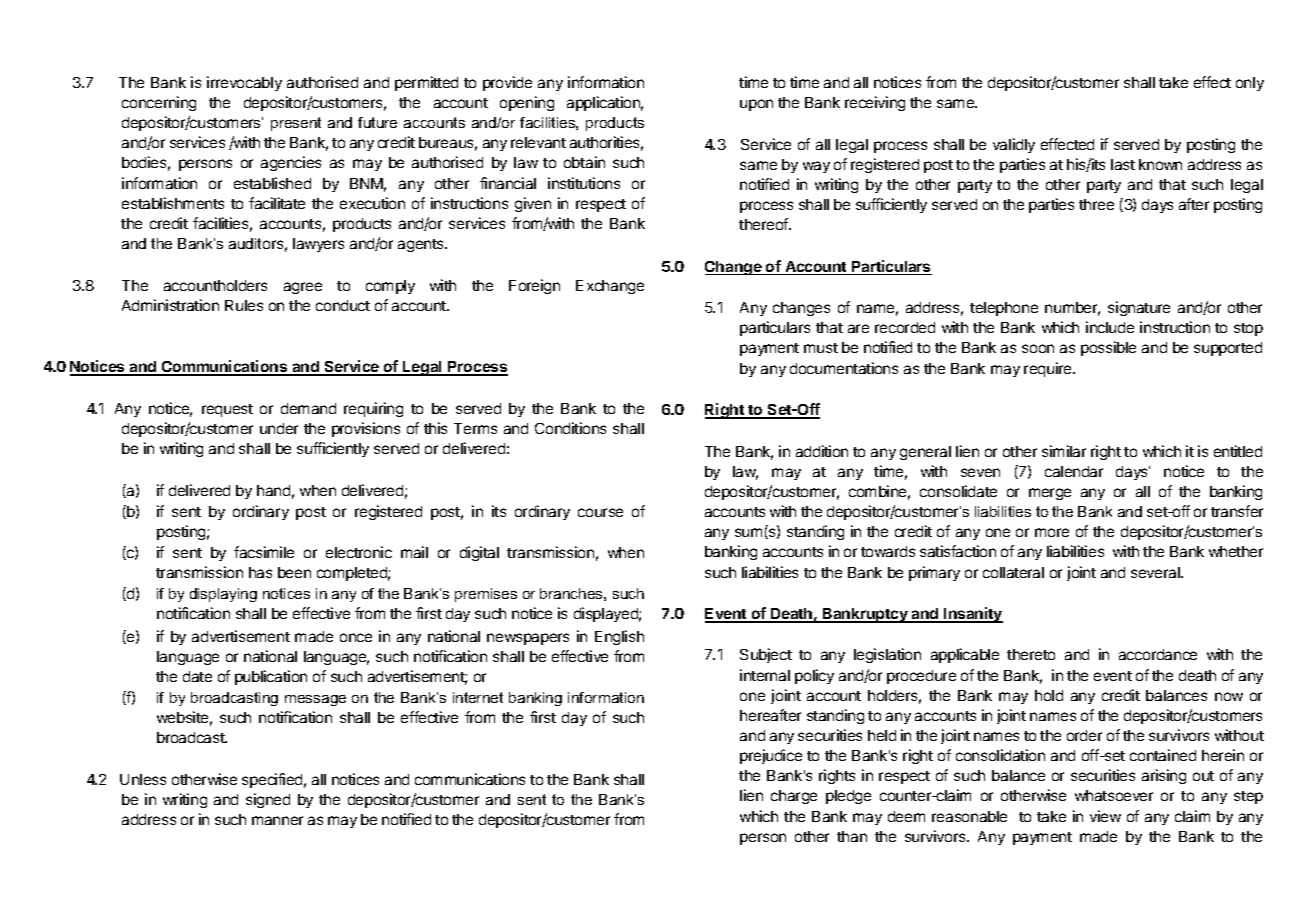  What do you see at coordinates (619, 637) in the image?
I see `English` at bounding box center [619, 637].
